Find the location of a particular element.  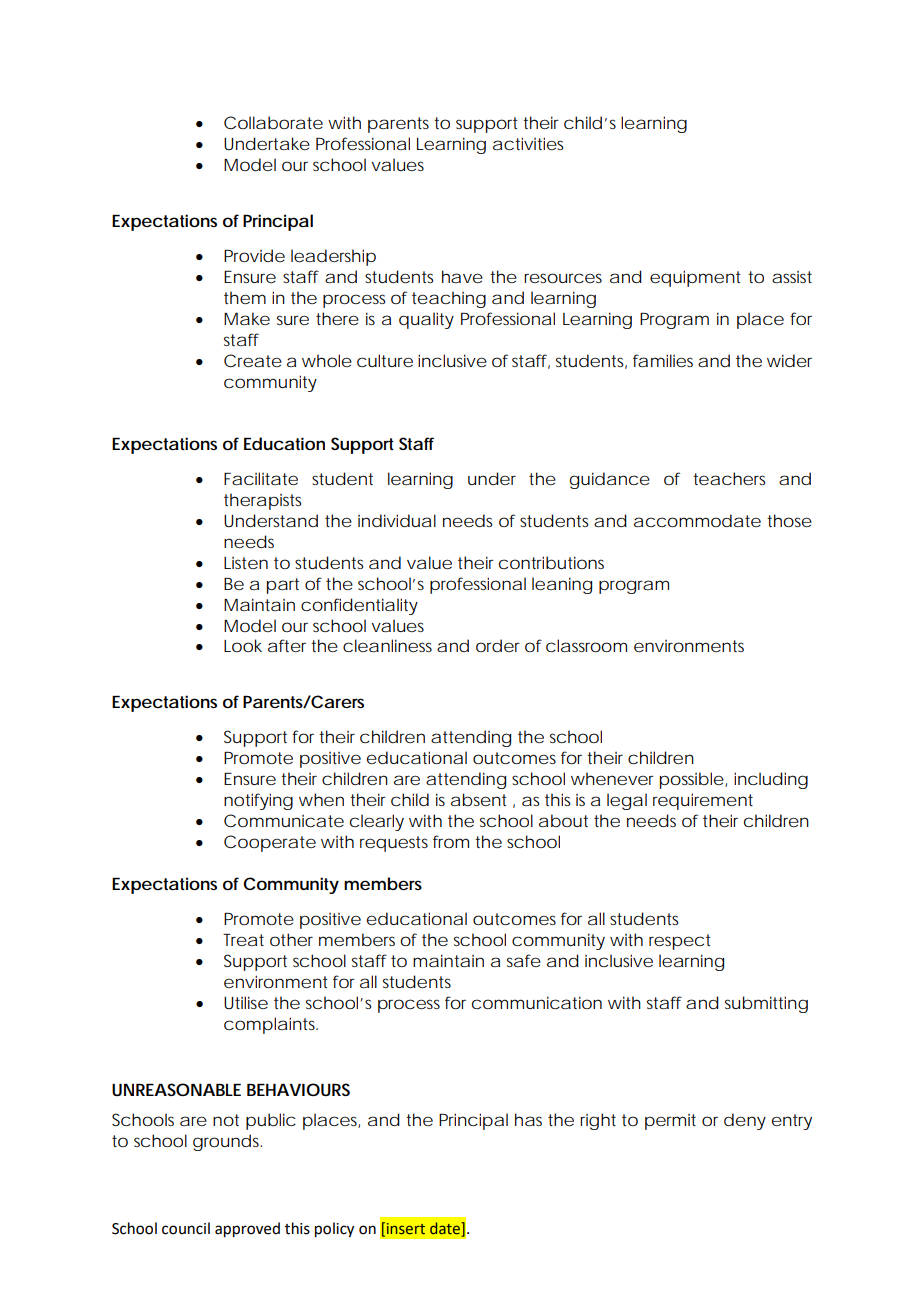

policy is located at coordinates (334, 1230).
